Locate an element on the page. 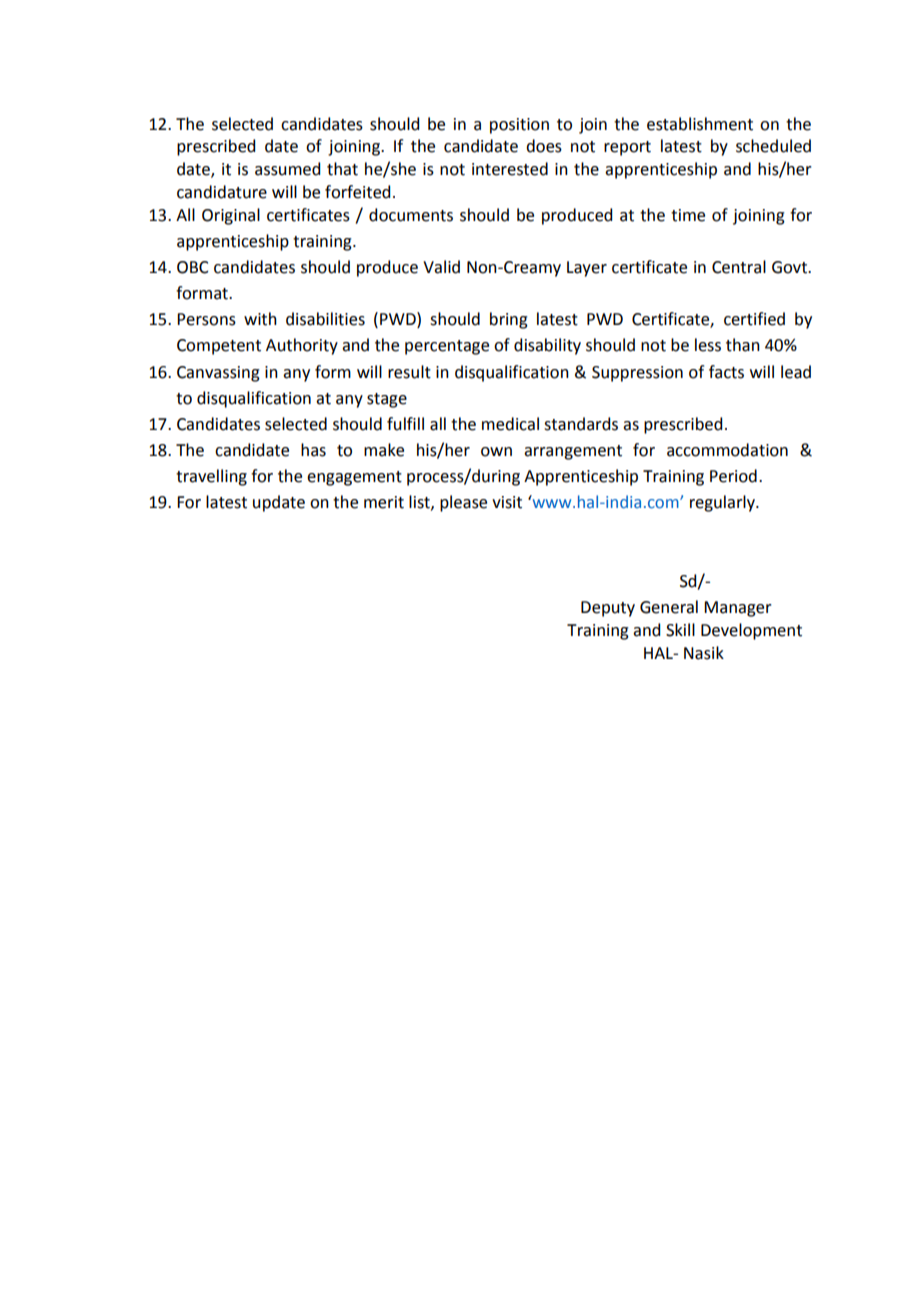  position is located at coordinates (519, 126).
